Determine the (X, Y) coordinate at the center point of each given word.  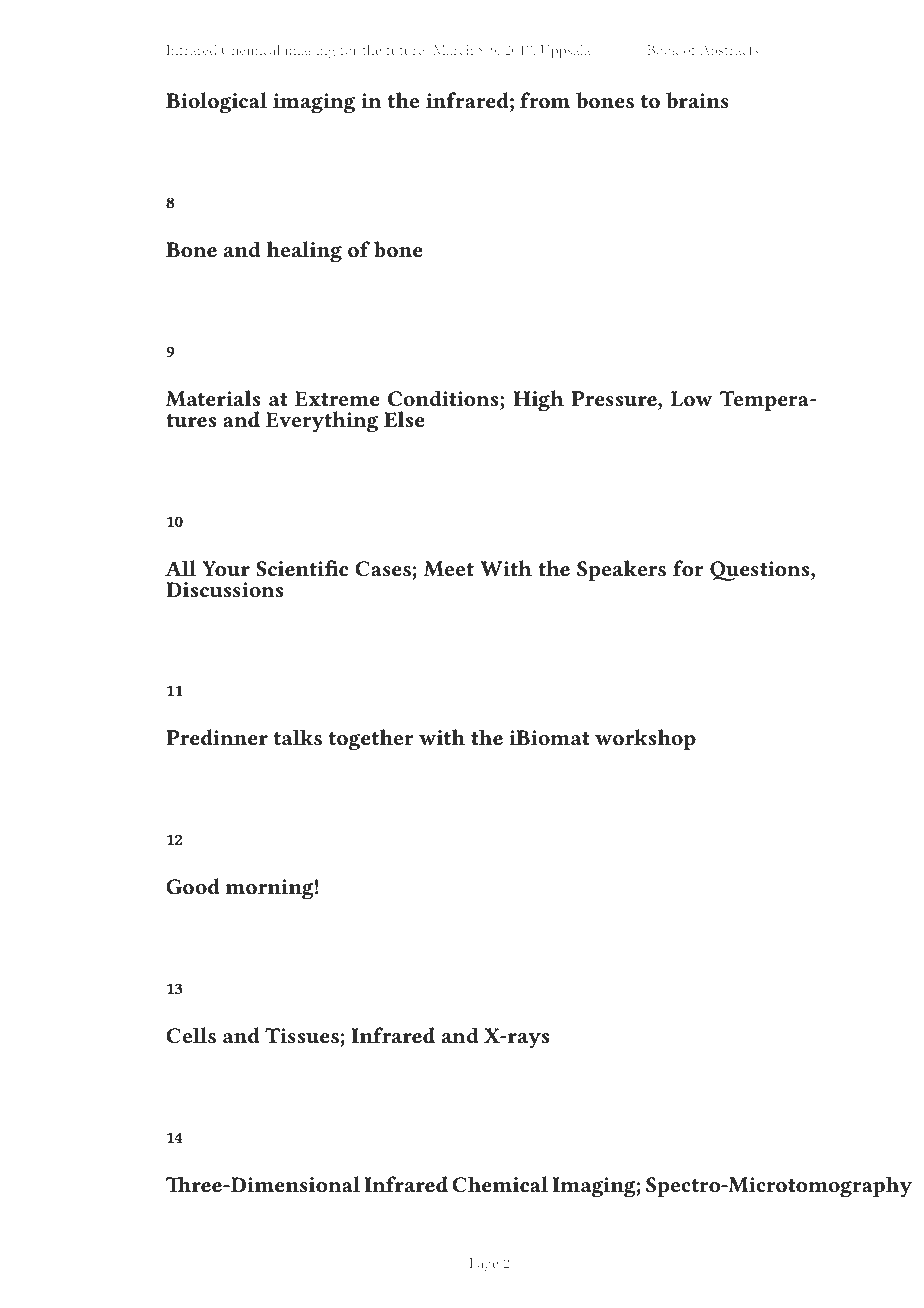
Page (483, 1265)
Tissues (302, 1036)
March (453, 49)
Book (663, 49)
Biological (216, 103)
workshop (645, 740)
